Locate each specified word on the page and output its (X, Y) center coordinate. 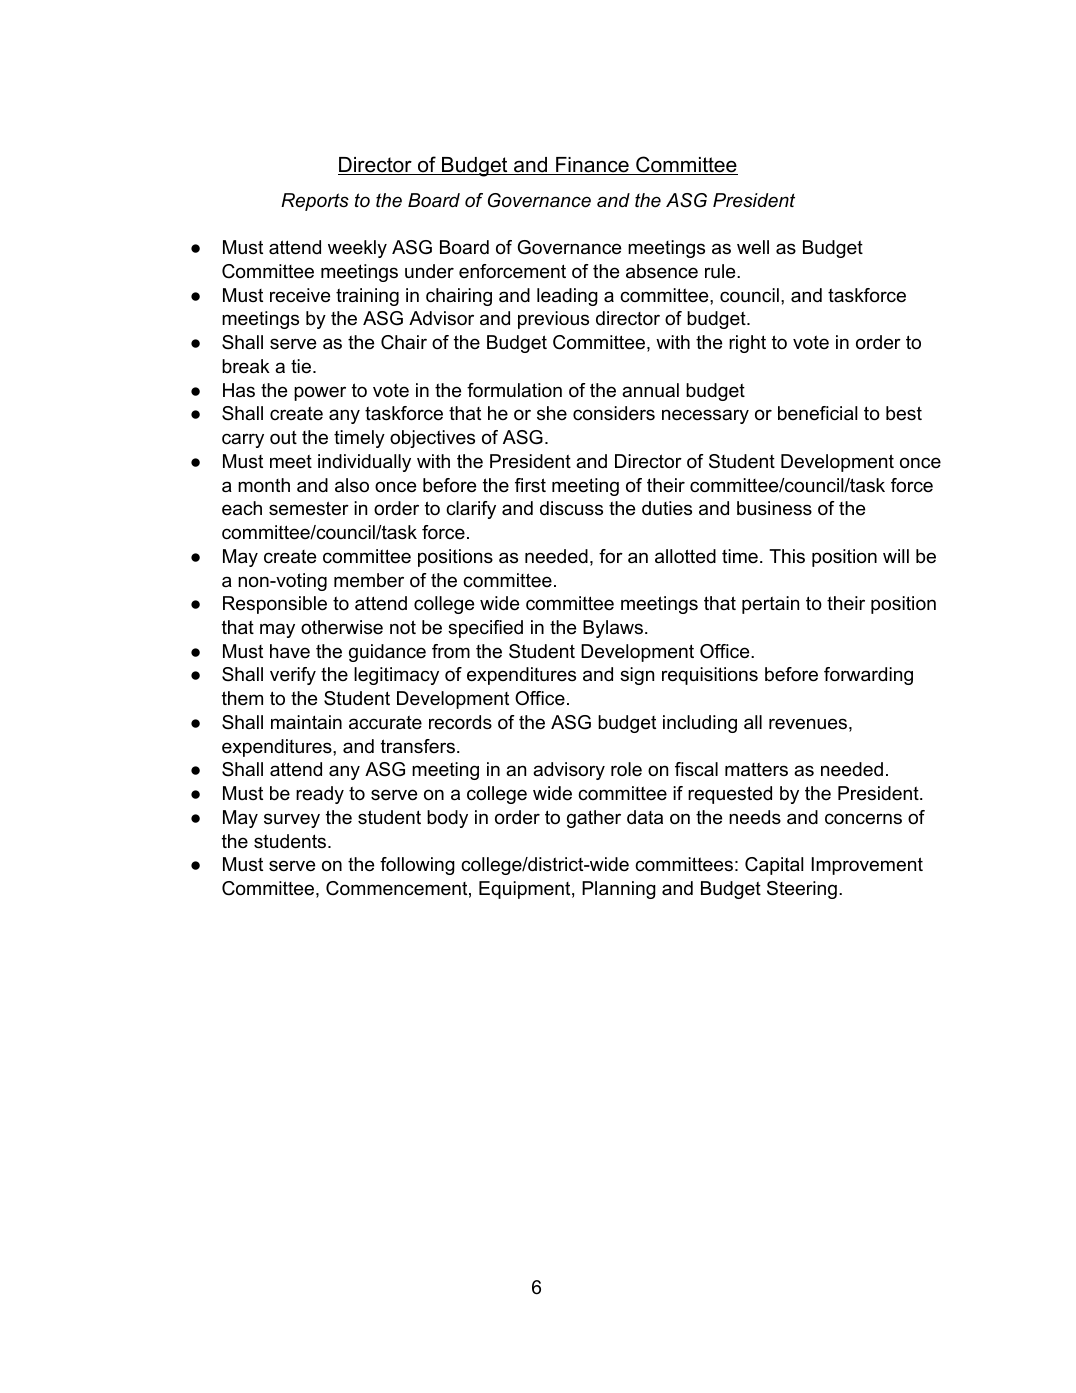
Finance (592, 166)
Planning (619, 890)
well (753, 247)
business (774, 508)
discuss (571, 508)
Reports (315, 202)
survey (292, 820)
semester (309, 508)
